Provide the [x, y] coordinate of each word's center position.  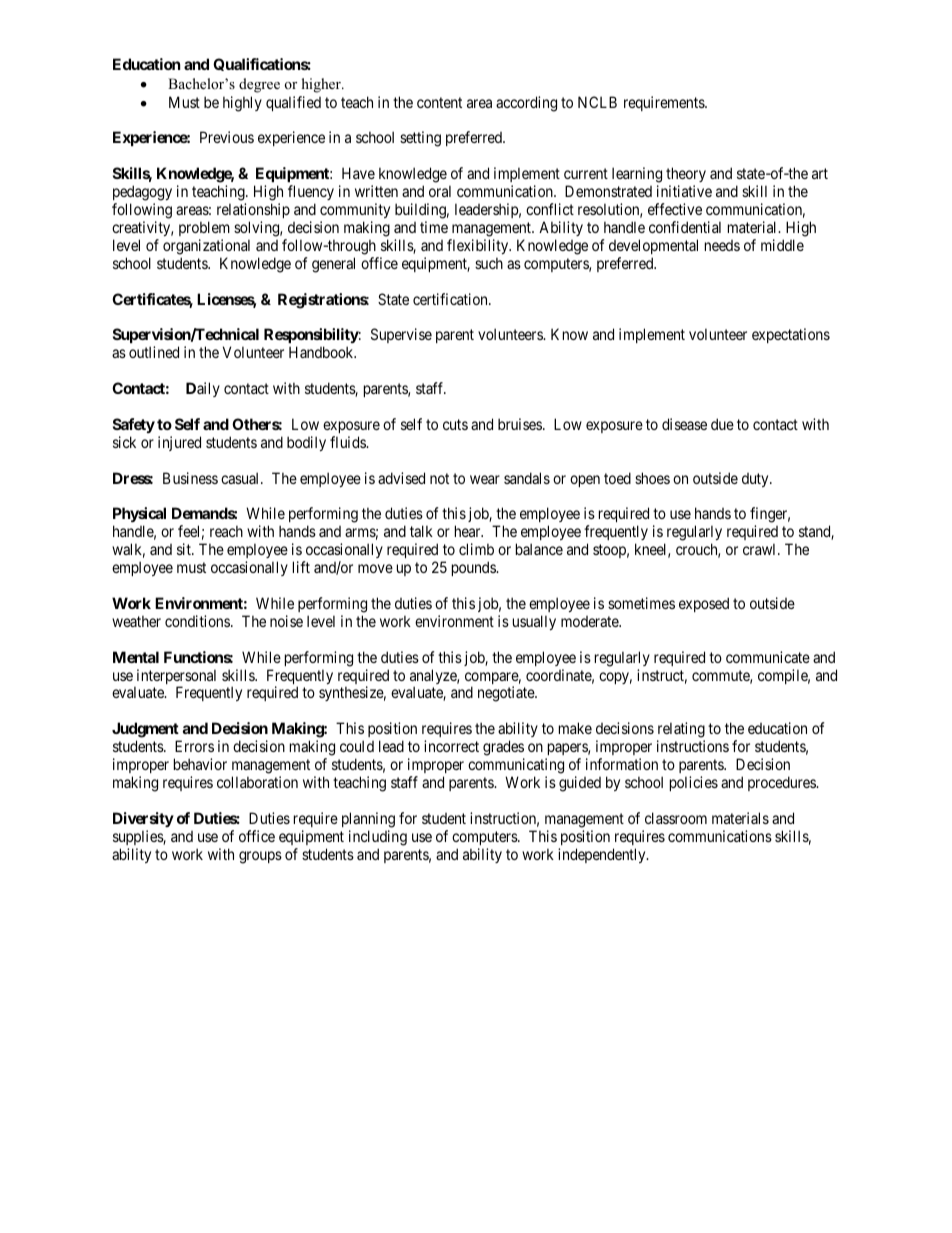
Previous [227, 137]
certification [451, 299]
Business [190, 478]
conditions [198, 621]
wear [485, 479]
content [439, 102]
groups [260, 857]
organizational [206, 247]
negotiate [507, 694]
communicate [768, 657]
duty [756, 480]
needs [722, 245]
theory [686, 176]
